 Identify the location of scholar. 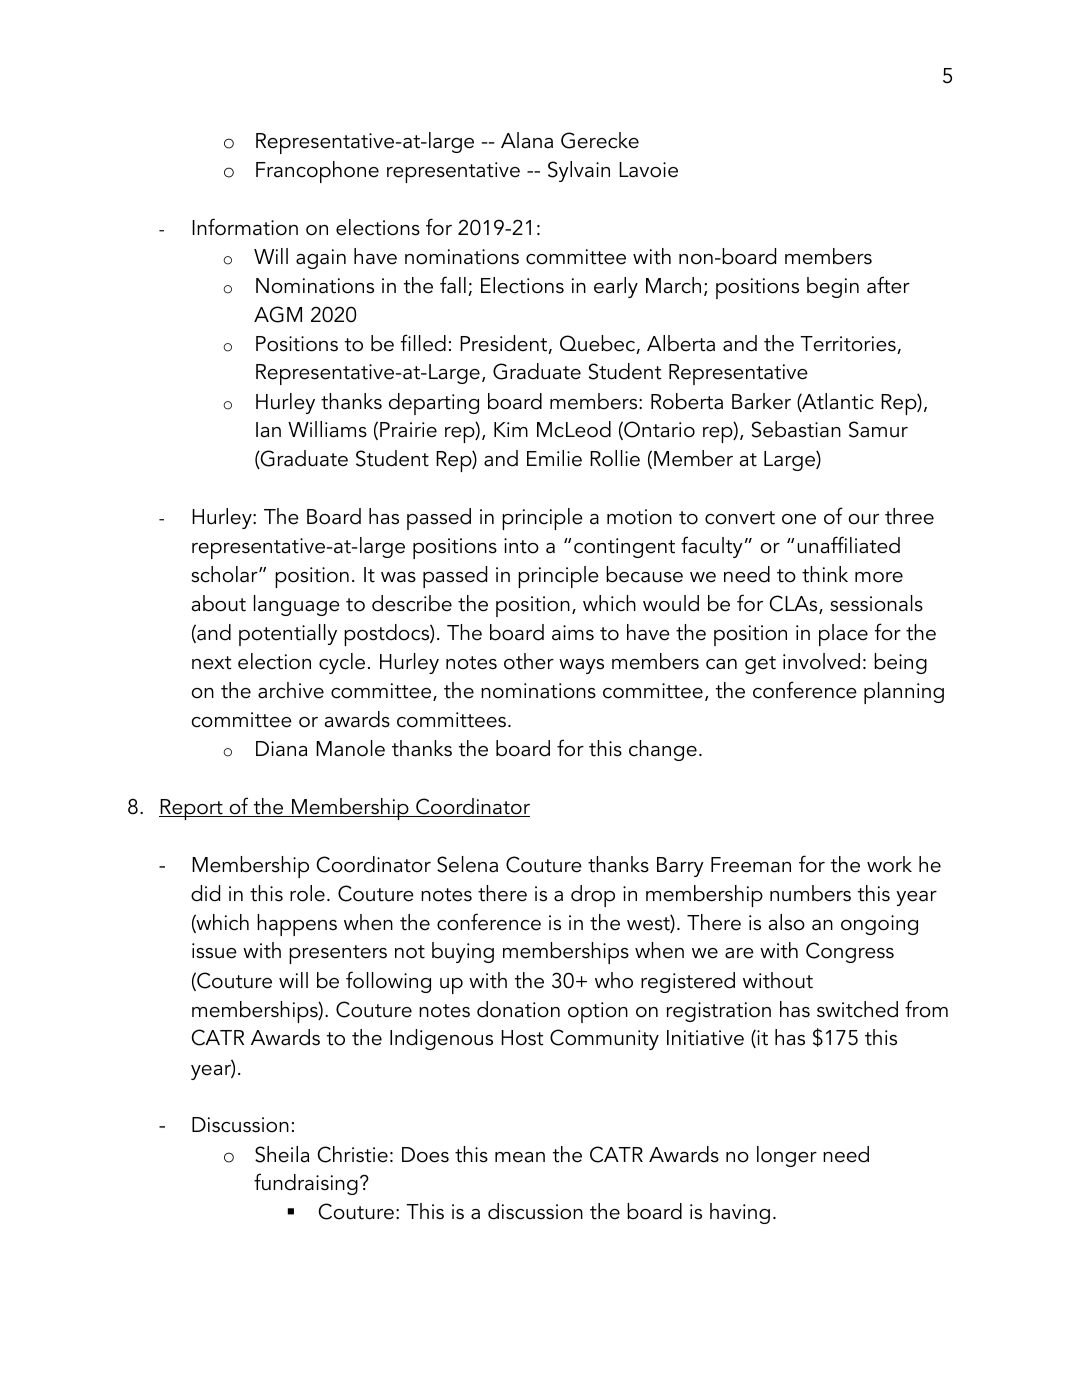
(225, 574).
